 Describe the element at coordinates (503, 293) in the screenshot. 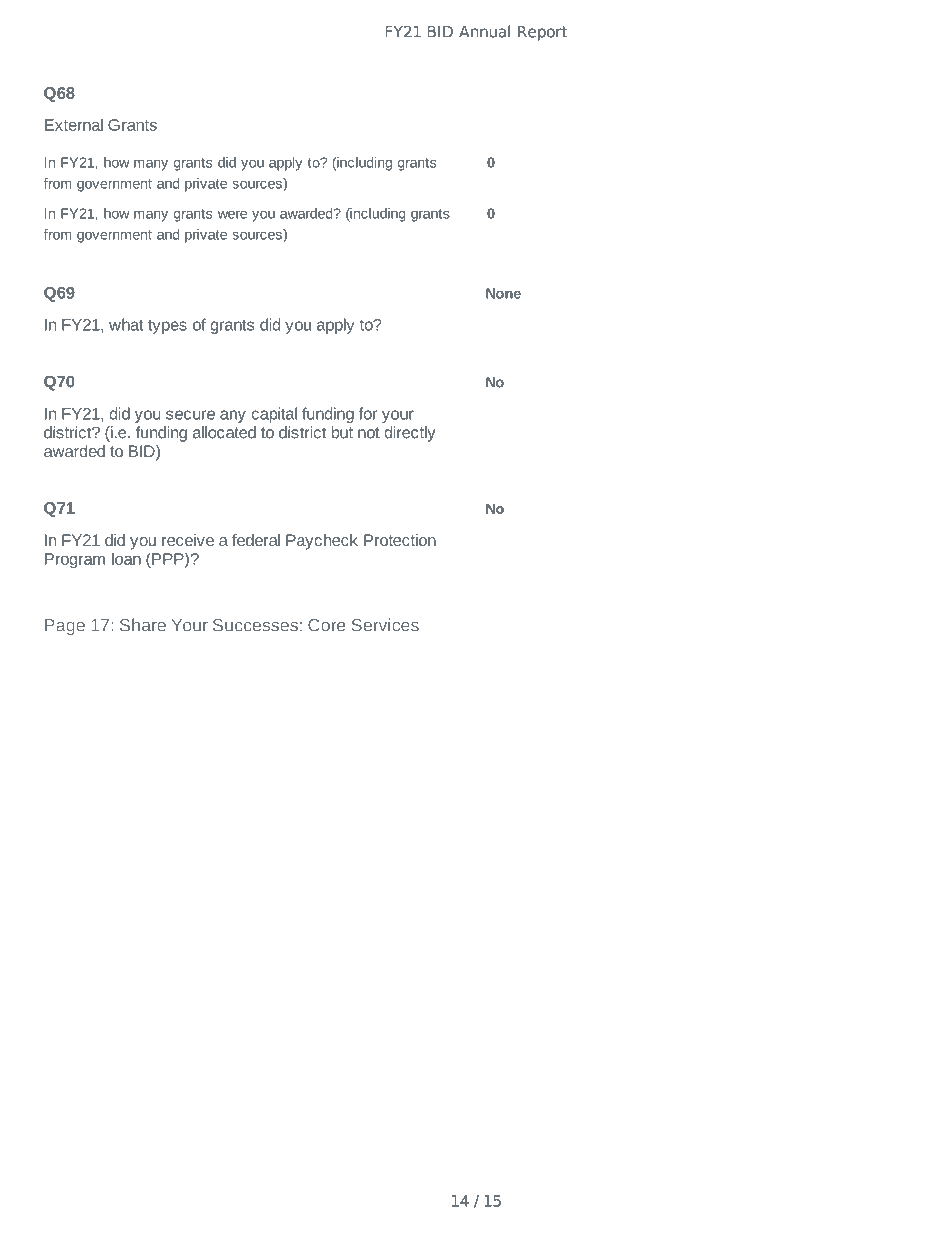

I see `None` at that location.
